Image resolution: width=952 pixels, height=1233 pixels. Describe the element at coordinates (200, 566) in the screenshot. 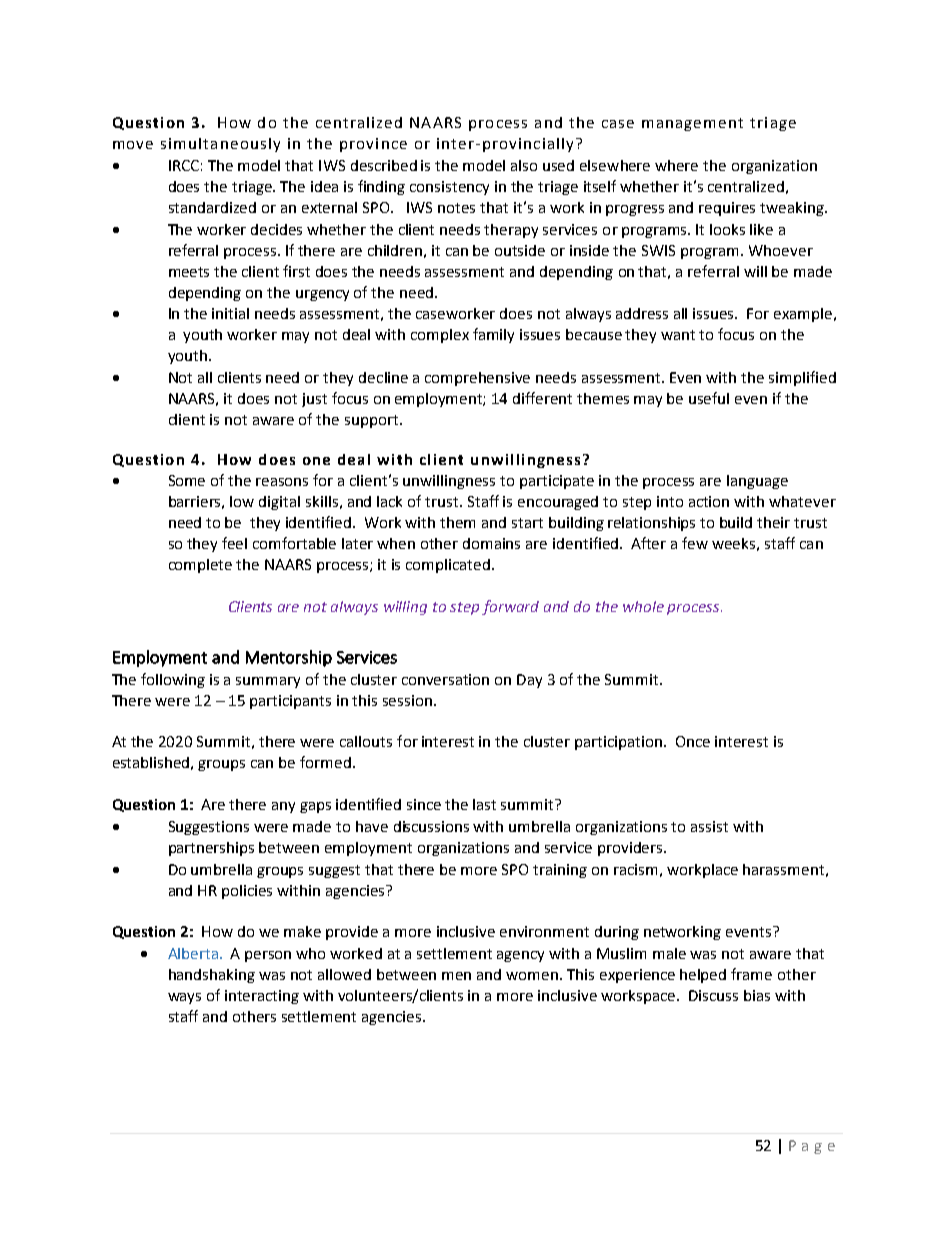

I see `complete` at that location.
